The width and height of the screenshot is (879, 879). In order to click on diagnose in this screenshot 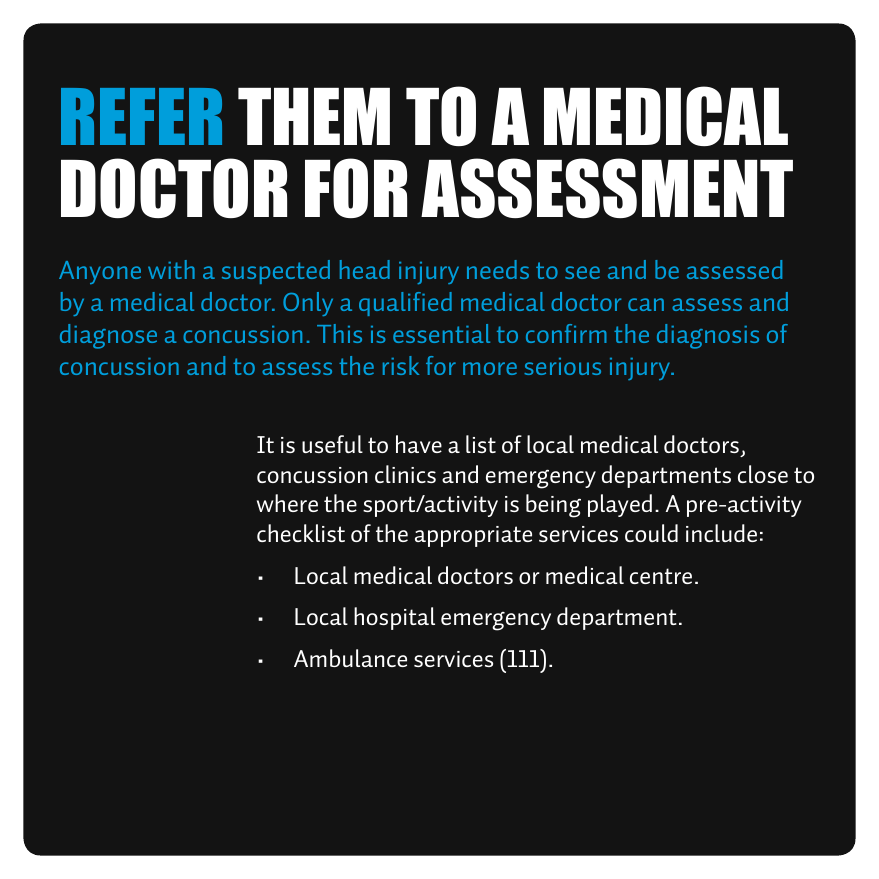, I will do `click(108, 336)`.
